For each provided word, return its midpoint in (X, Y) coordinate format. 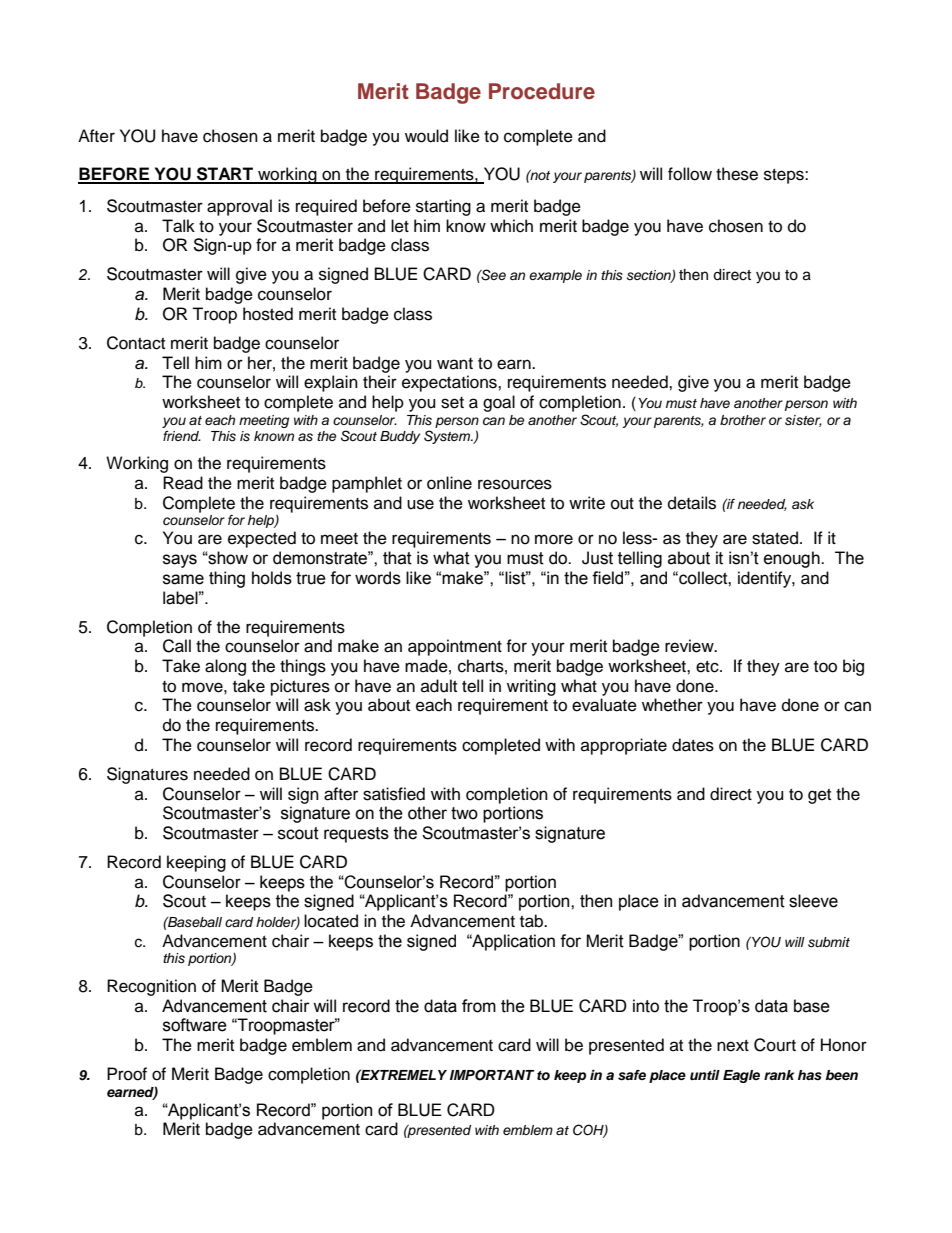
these (737, 174)
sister (803, 421)
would (426, 136)
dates (693, 745)
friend (182, 436)
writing (531, 687)
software (195, 1025)
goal (499, 403)
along (225, 667)
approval (239, 207)
